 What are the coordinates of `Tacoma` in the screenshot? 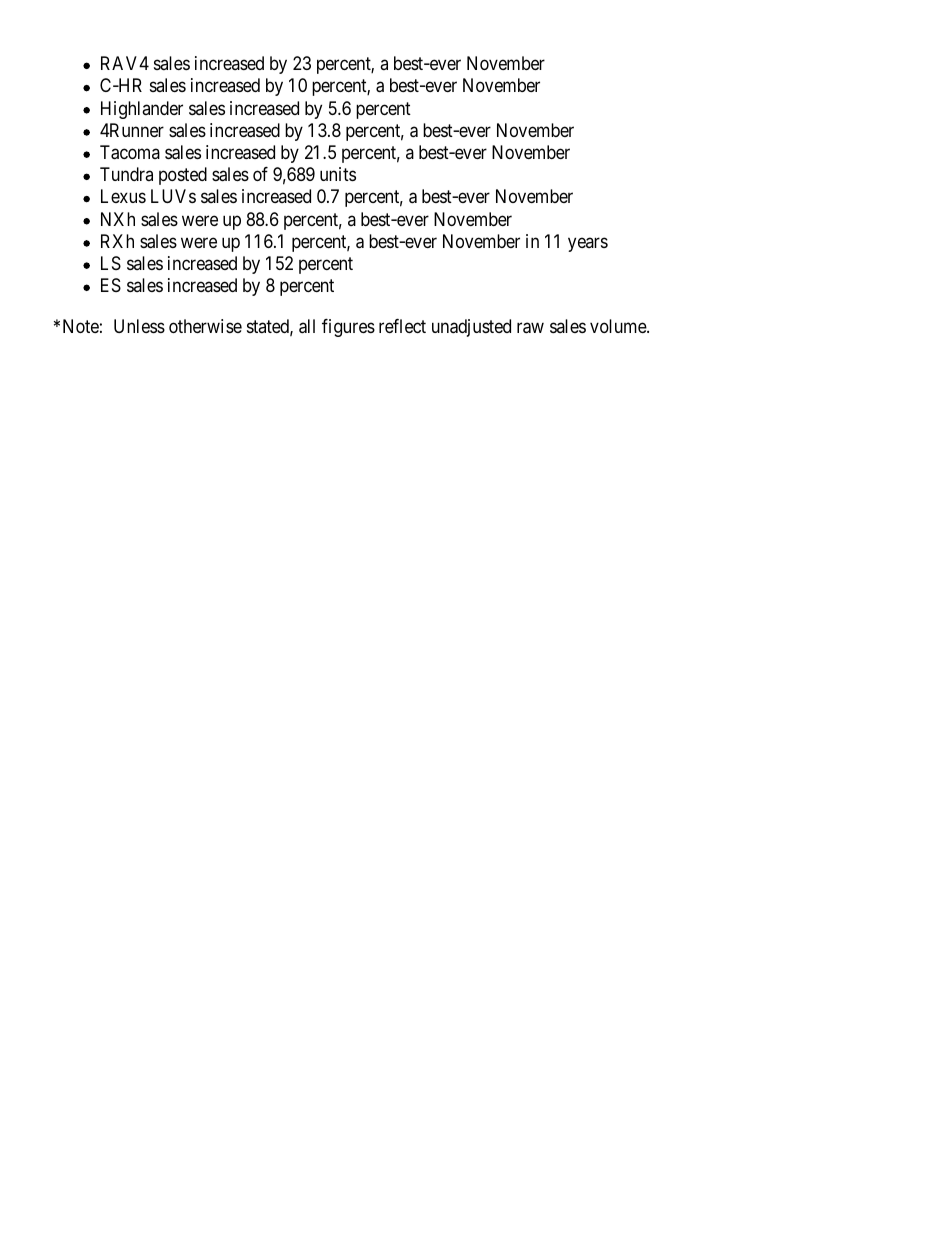 It's located at (130, 152).
